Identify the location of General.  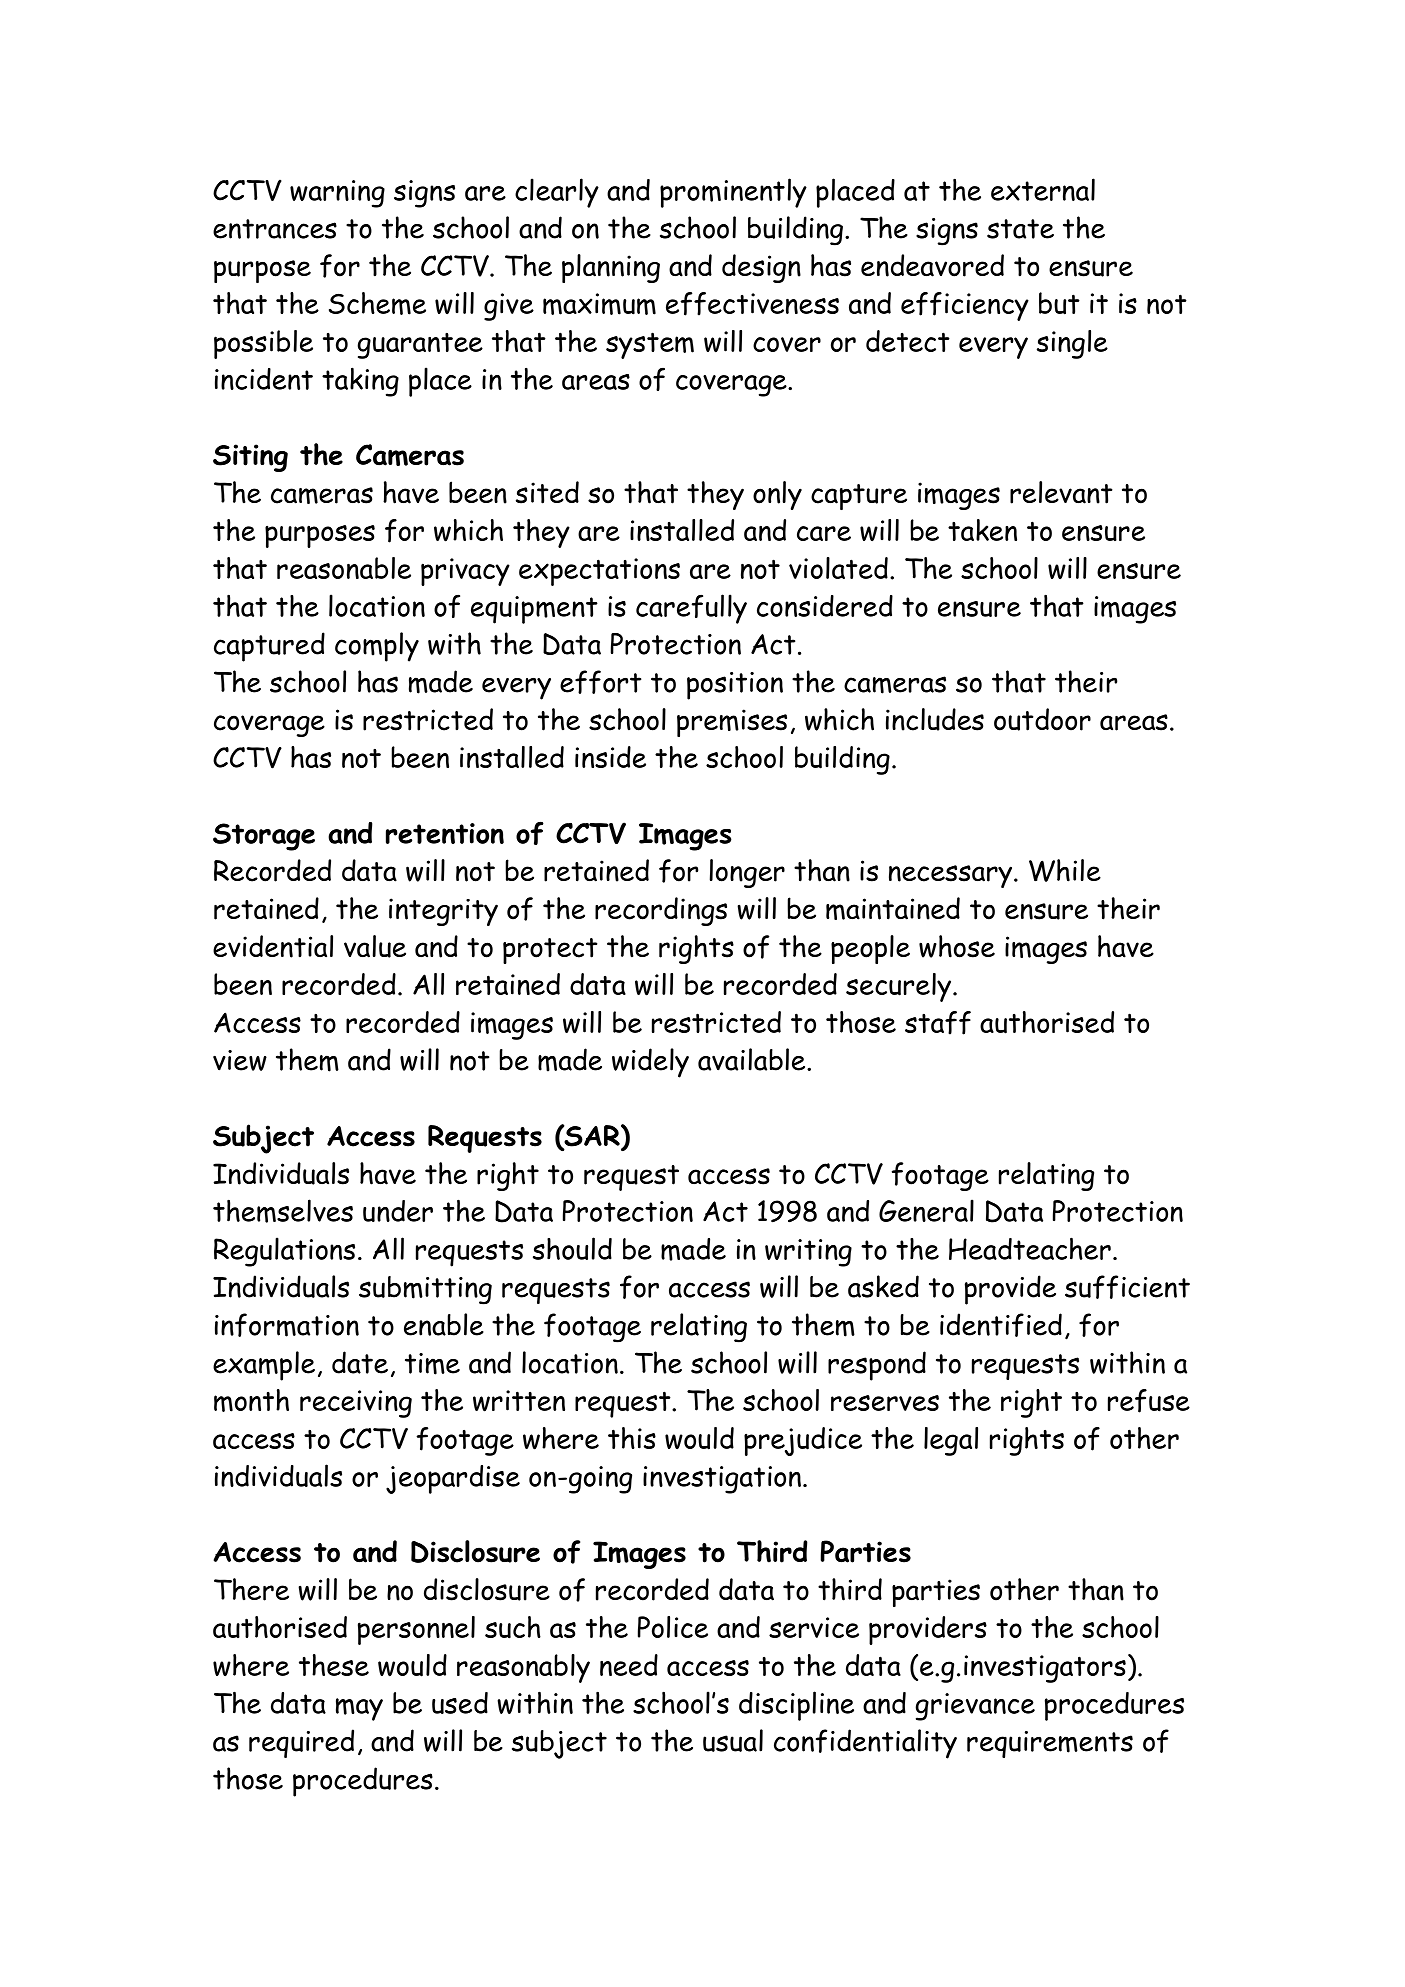
(926, 1210).
